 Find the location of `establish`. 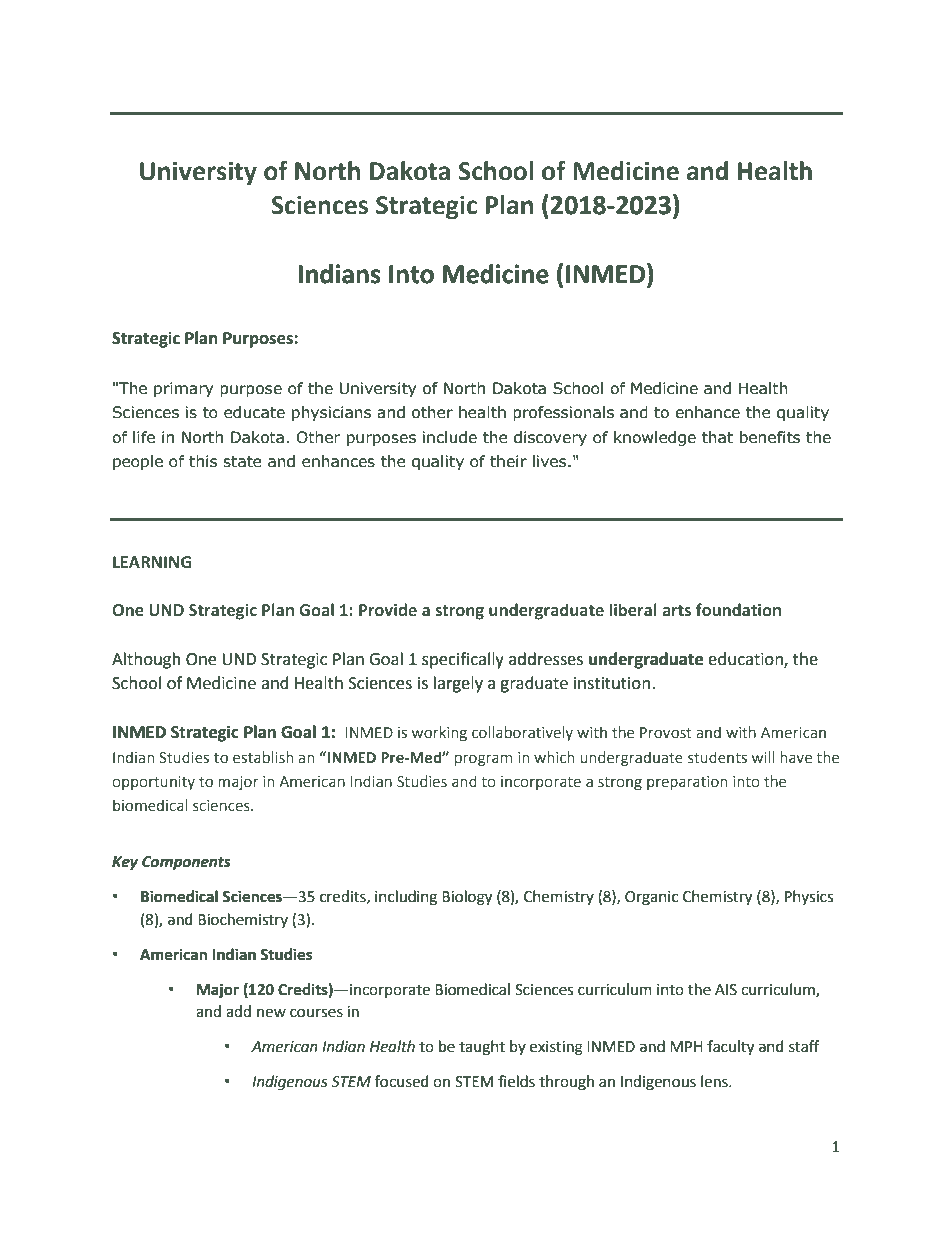

establish is located at coordinates (263, 757).
